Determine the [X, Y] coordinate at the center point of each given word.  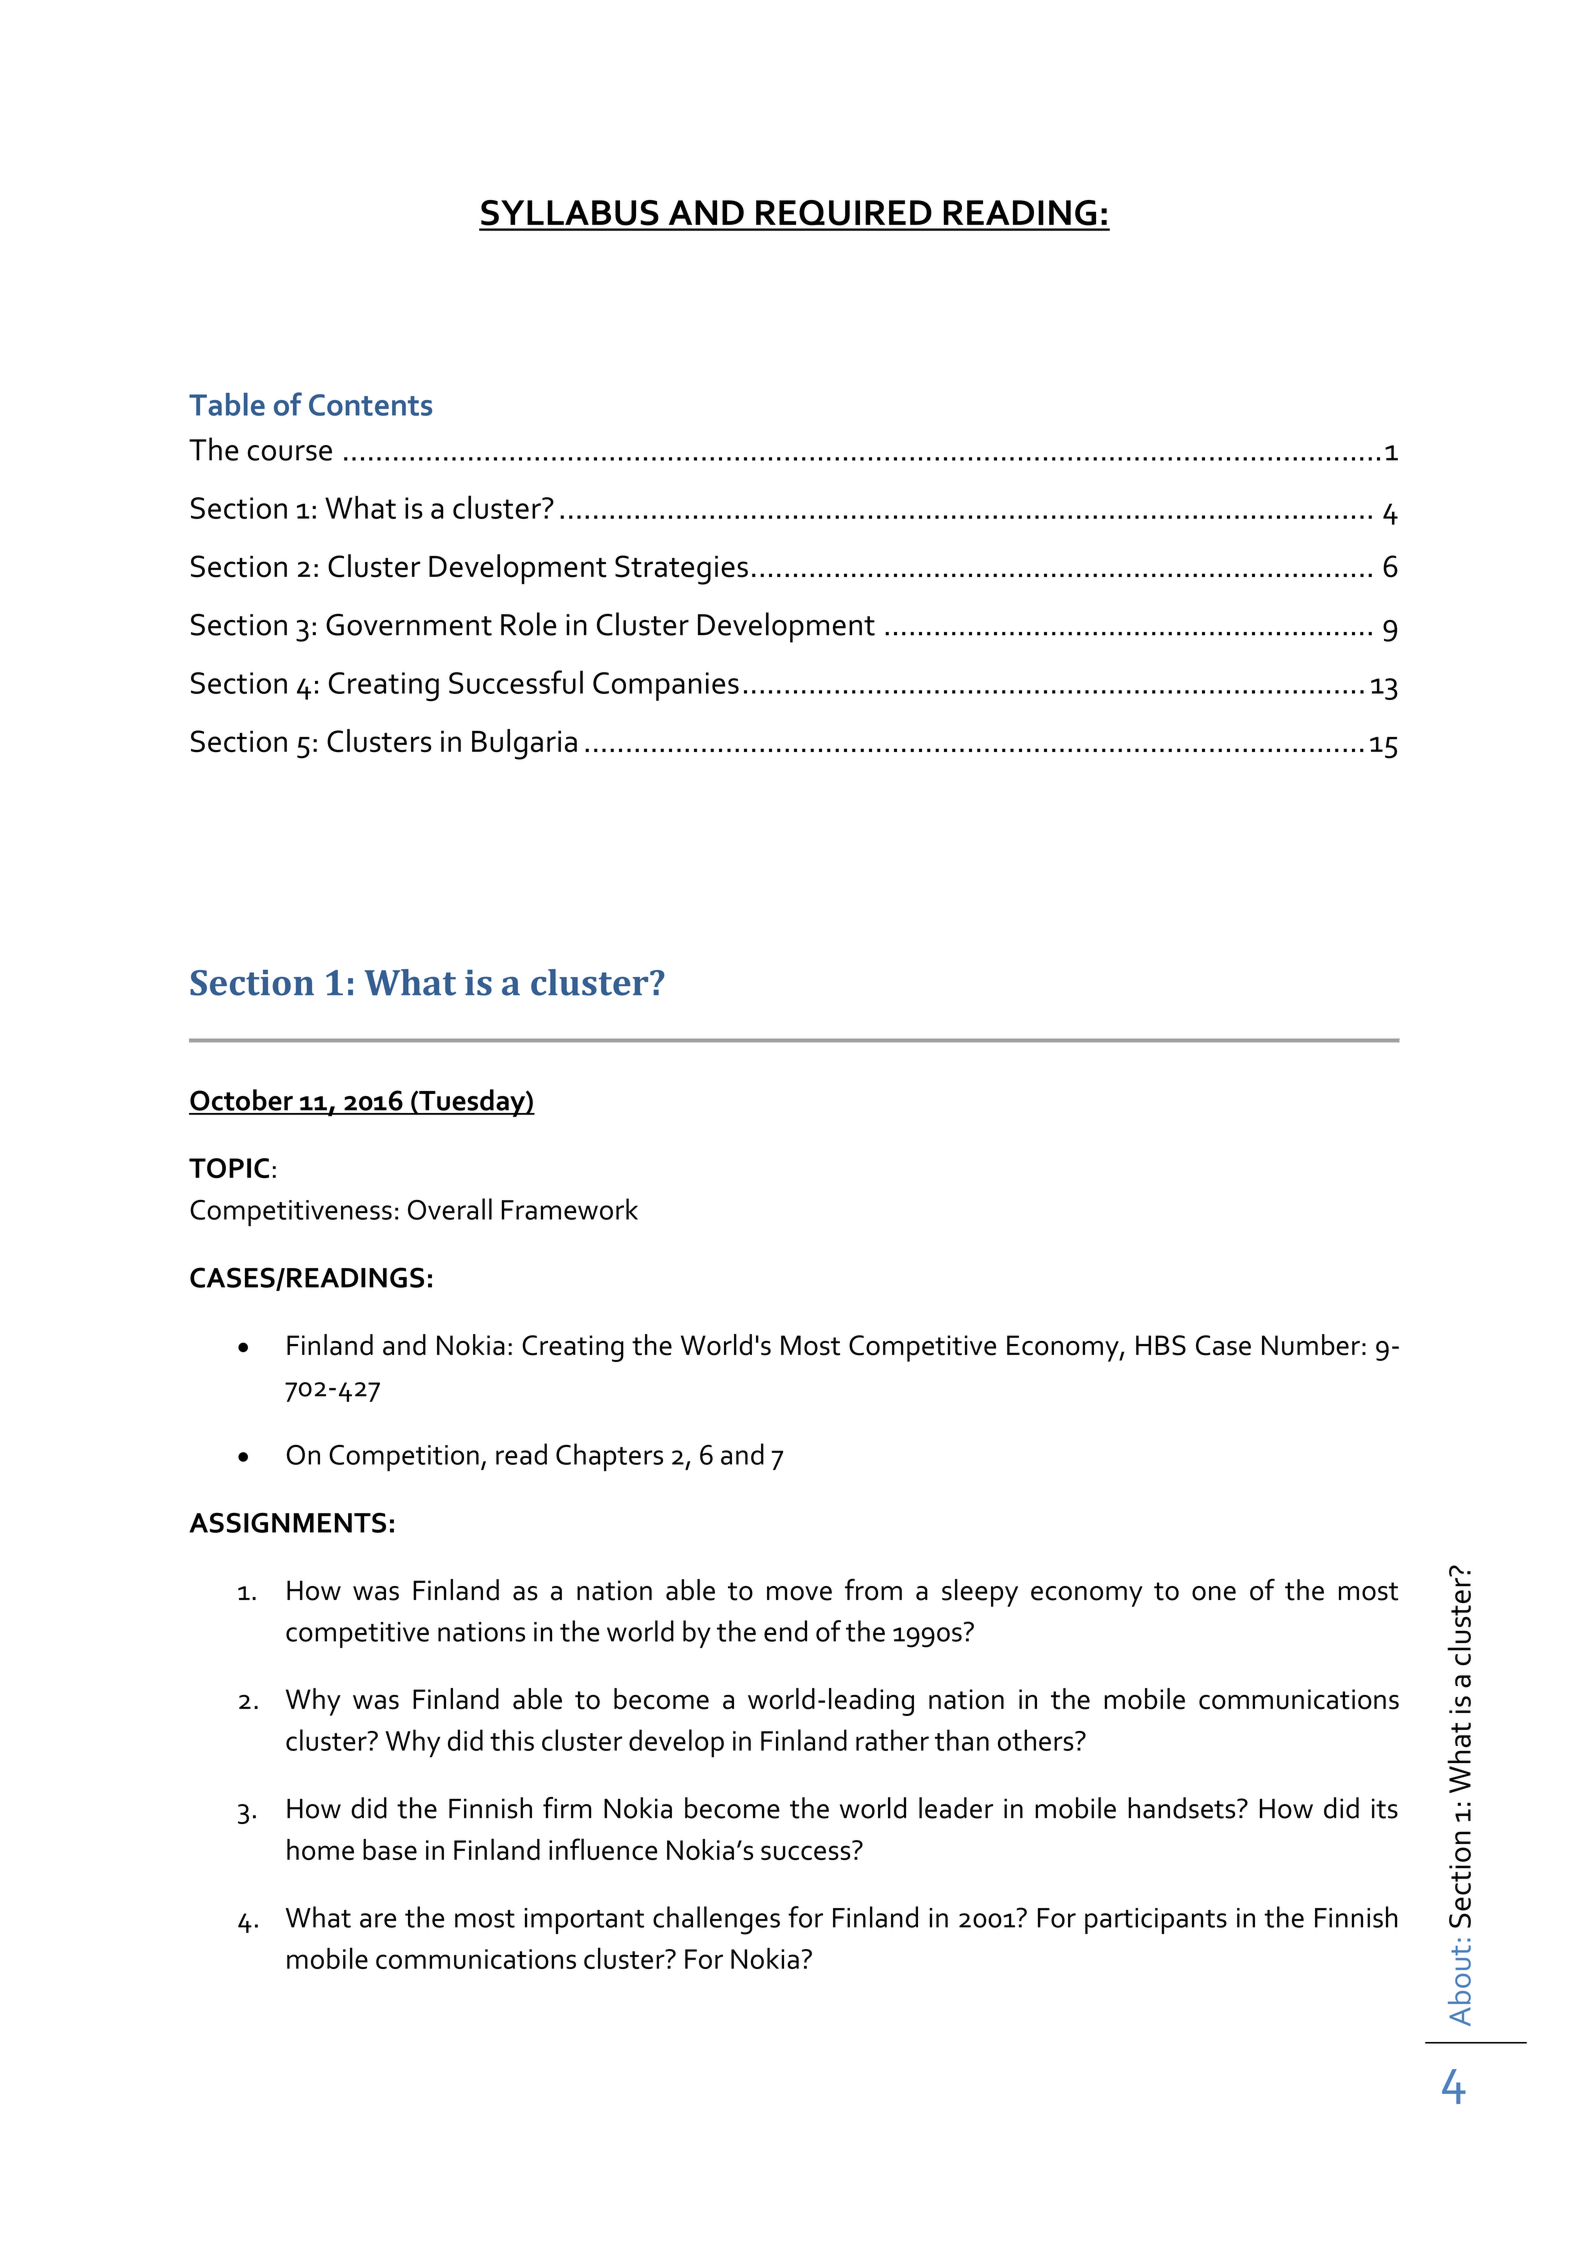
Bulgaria [524, 744]
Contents [370, 405]
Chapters [609, 1457]
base [390, 1849]
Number [1311, 1345]
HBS [1161, 1345]
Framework [569, 1209]
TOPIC [229, 1168]
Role [528, 624]
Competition [404, 1458]
